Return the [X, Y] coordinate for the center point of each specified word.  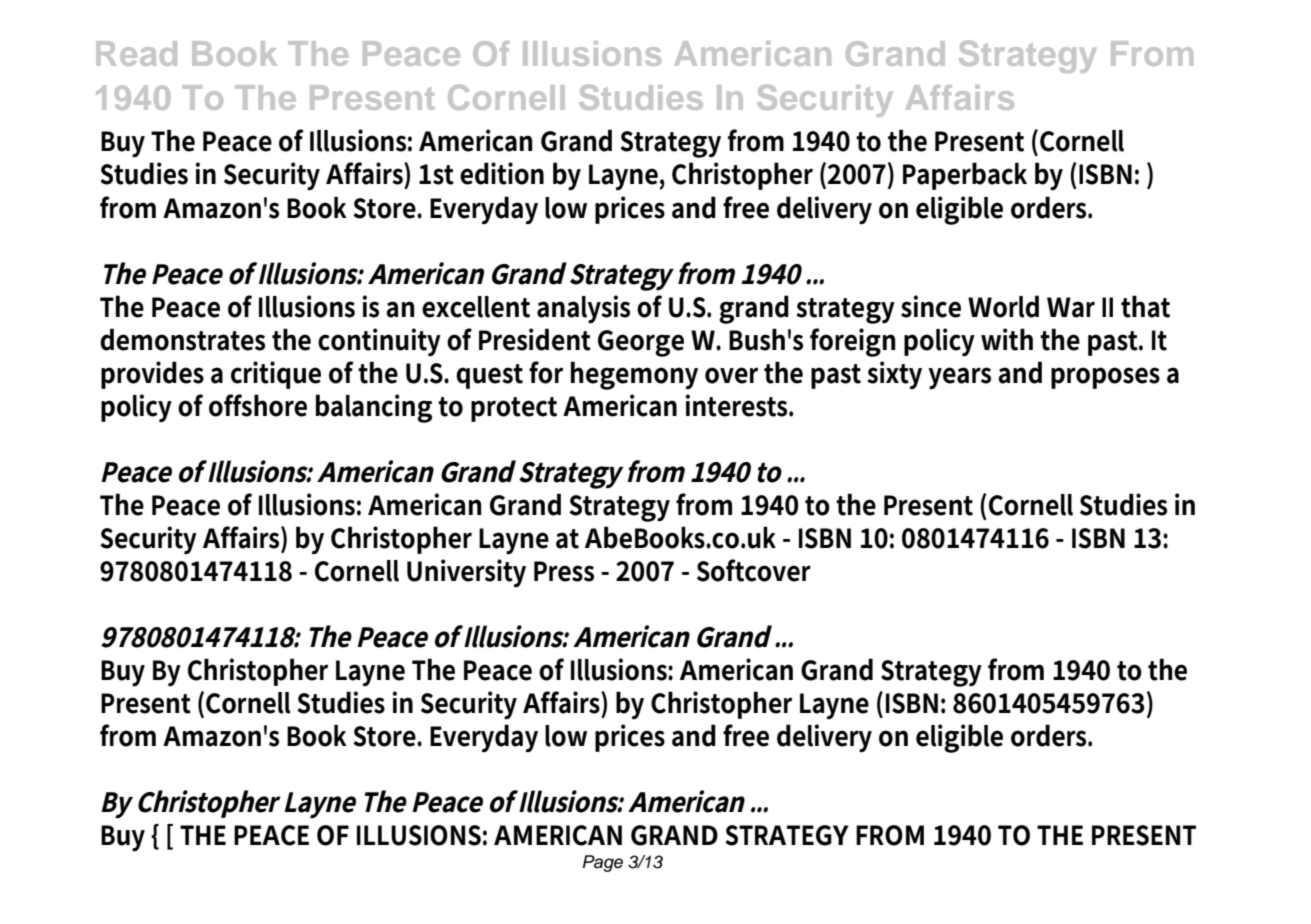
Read [136, 53]
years [959, 378]
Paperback [965, 176]
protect [514, 409]
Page [603, 863]
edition [502, 173]
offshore [258, 405]
